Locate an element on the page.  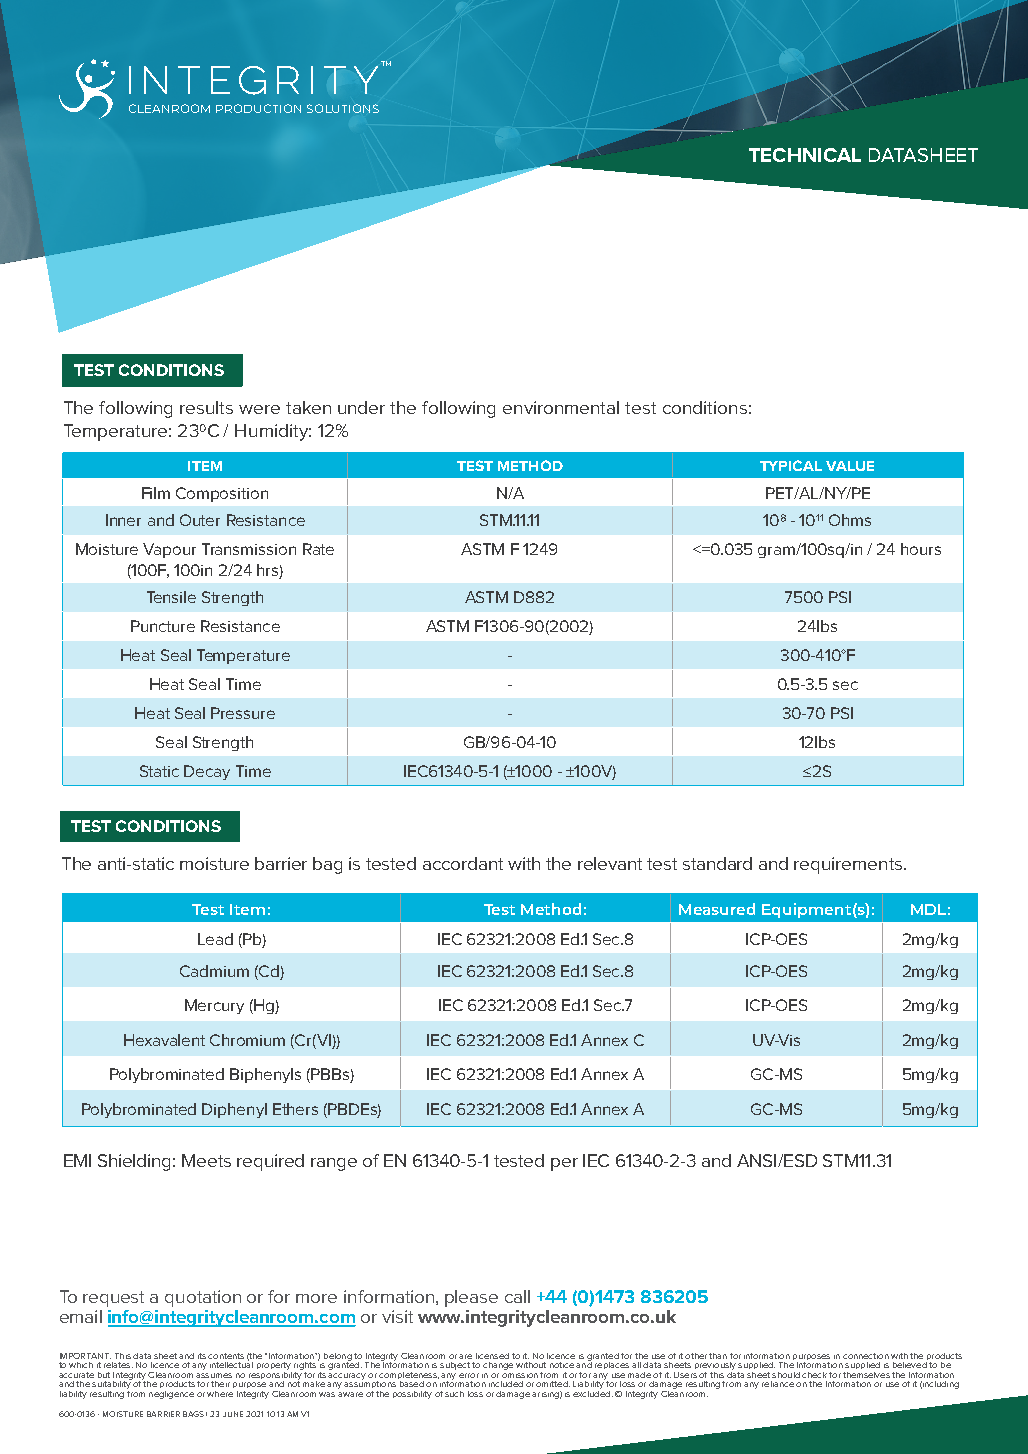
TYPICAL is located at coordinates (791, 465).
